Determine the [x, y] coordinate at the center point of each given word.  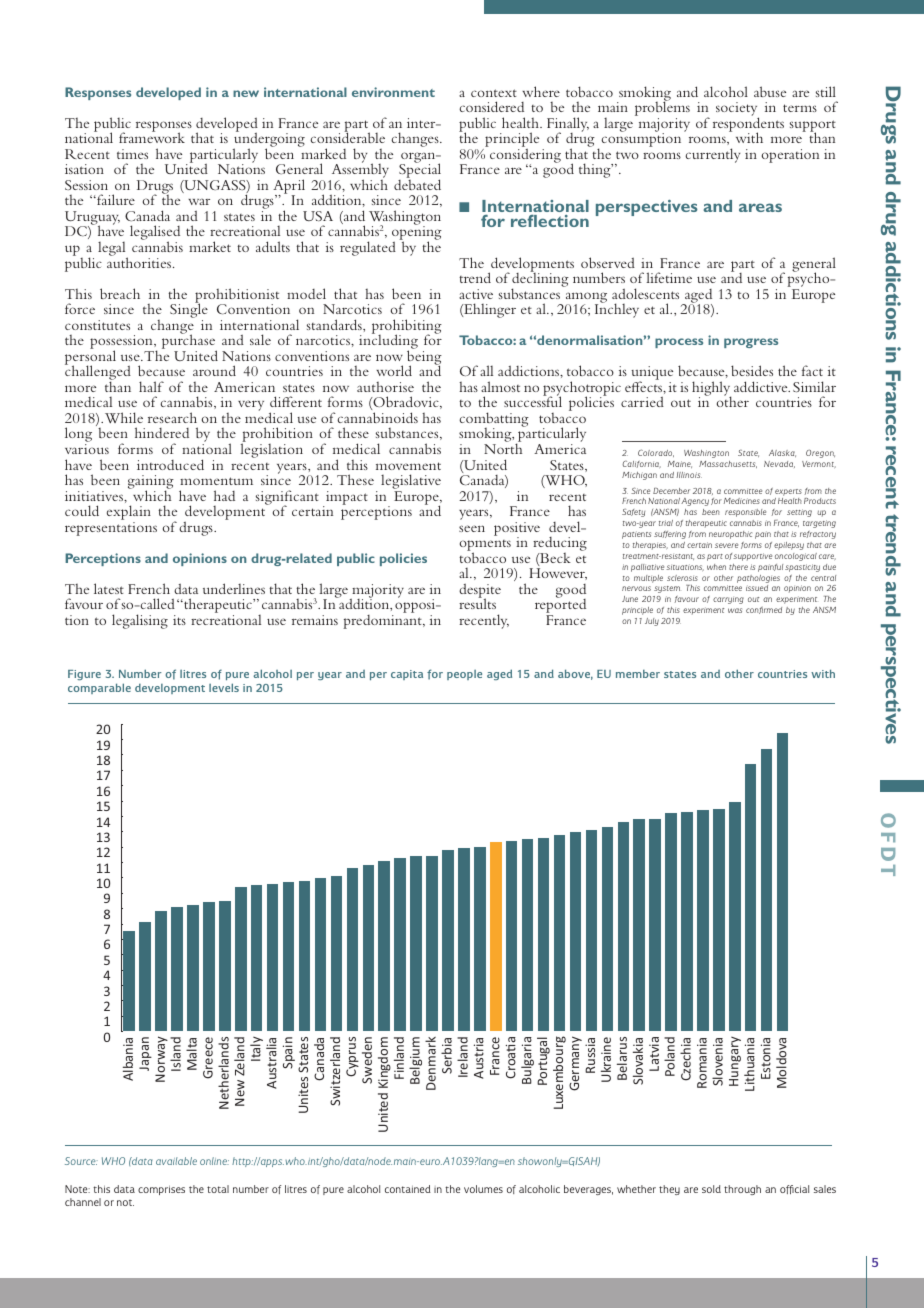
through [742, 1190]
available [176, 1161]
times [132, 154]
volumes [483, 1189]
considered [491, 106]
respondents [748, 124]
